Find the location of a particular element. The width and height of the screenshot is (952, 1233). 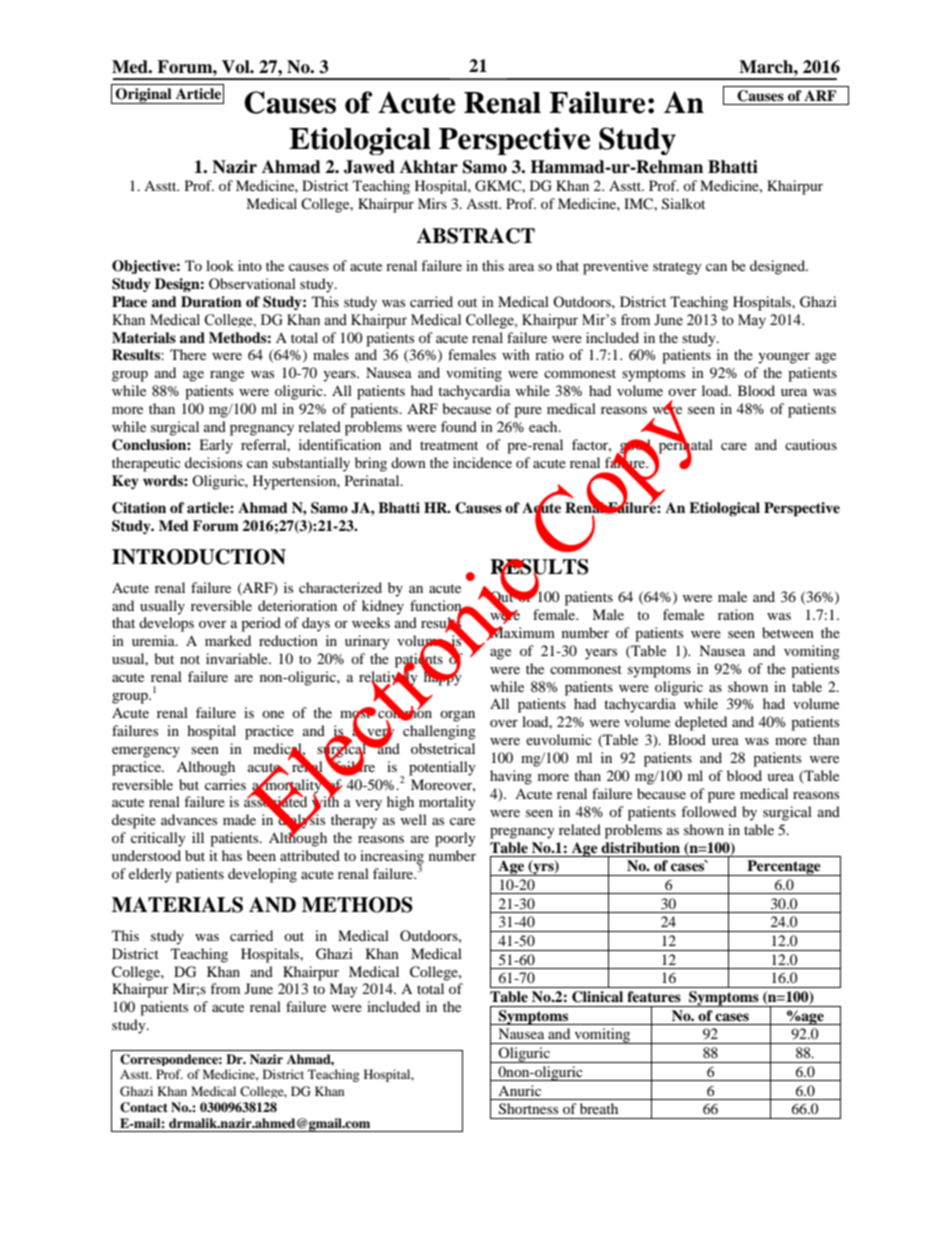

weeks is located at coordinates (371, 622).
